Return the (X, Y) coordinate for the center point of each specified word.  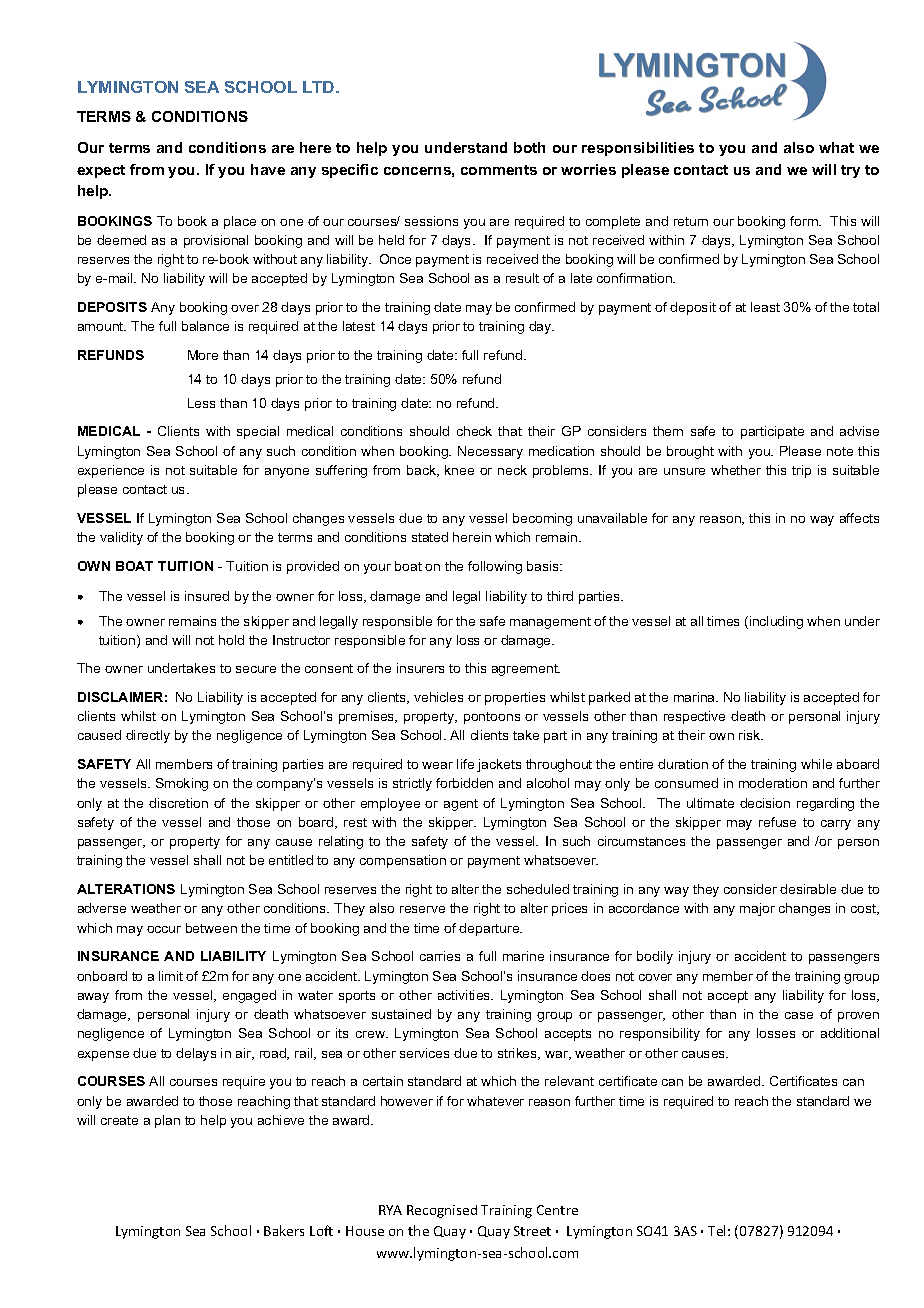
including (776, 622)
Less (201, 403)
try (850, 171)
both (529, 147)
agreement (526, 670)
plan (167, 1121)
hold (231, 640)
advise (859, 431)
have (268, 169)
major (757, 909)
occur (164, 929)
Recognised (442, 1211)
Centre (557, 1210)
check (474, 431)
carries (440, 956)
